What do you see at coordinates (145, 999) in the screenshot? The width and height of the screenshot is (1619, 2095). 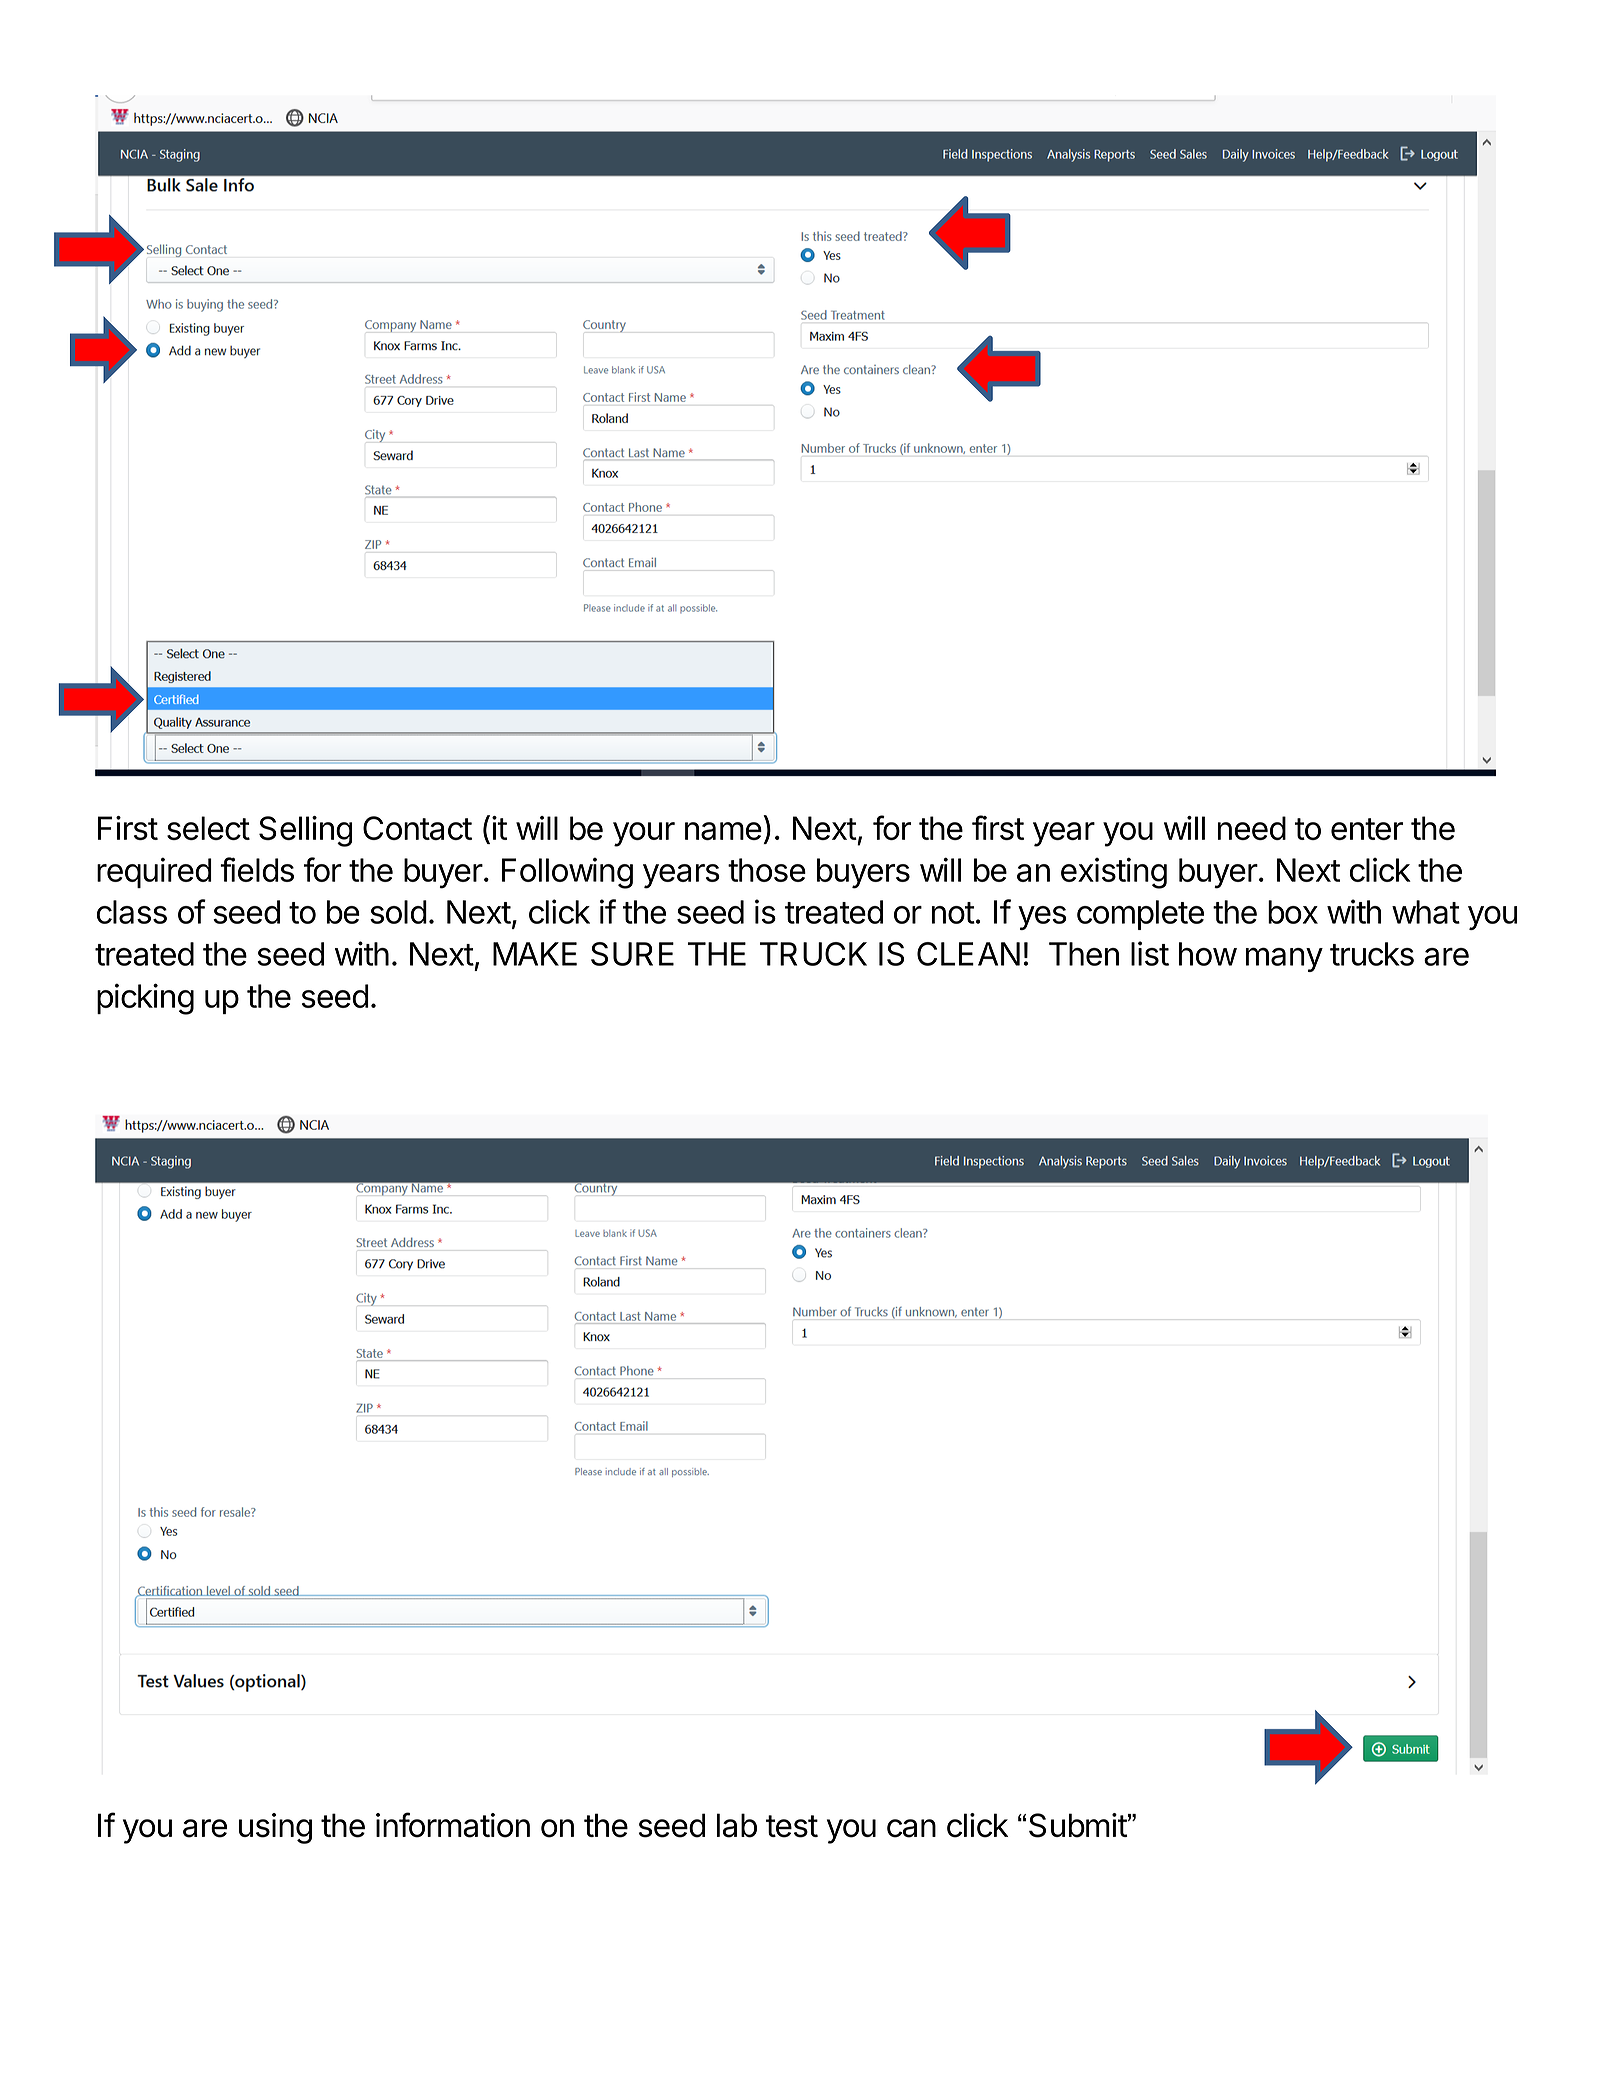 I see `picking` at bounding box center [145, 999].
